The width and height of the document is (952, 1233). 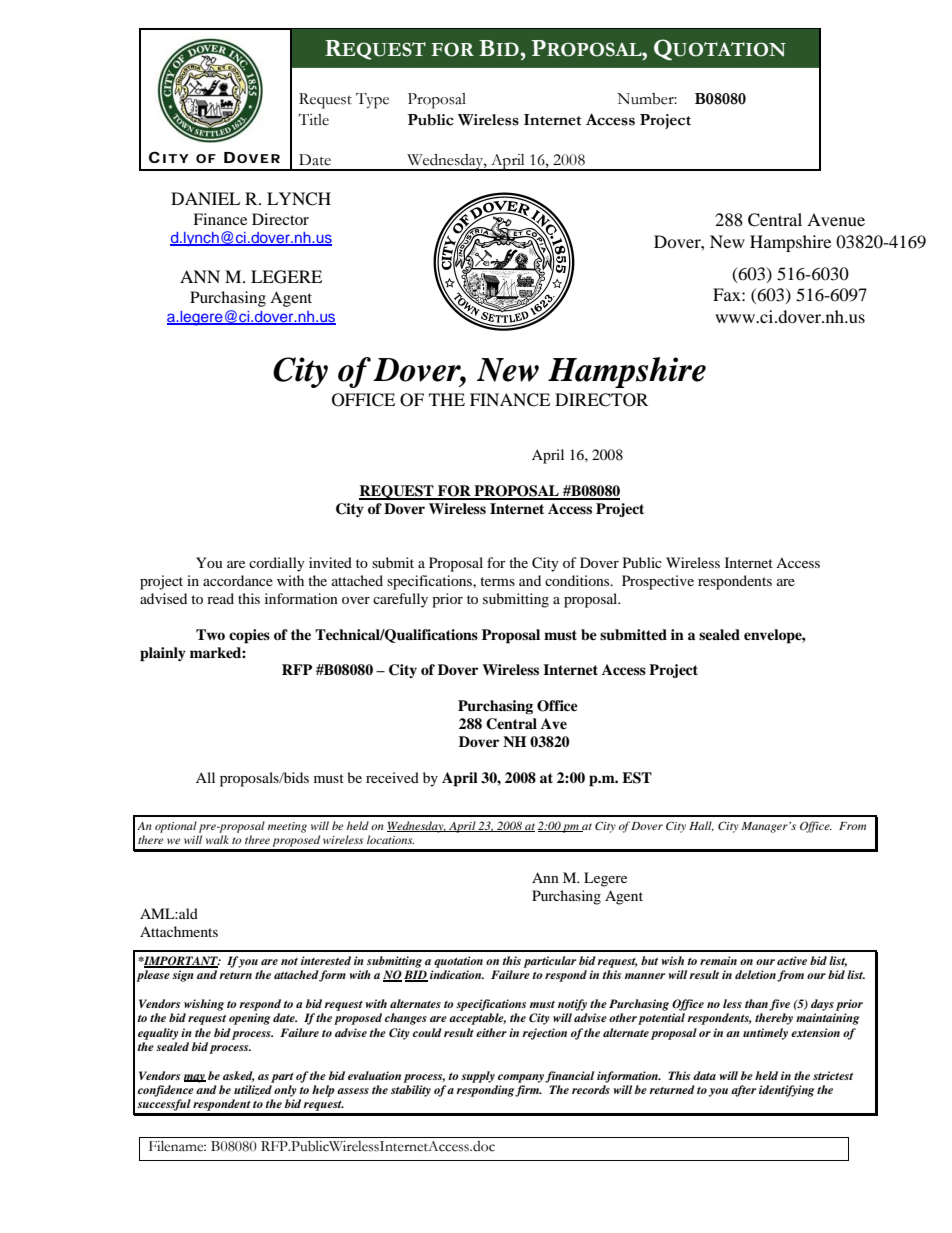 What do you see at coordinates (220, 598) in the document?
I see `read` at bounding box center [220, 598].
